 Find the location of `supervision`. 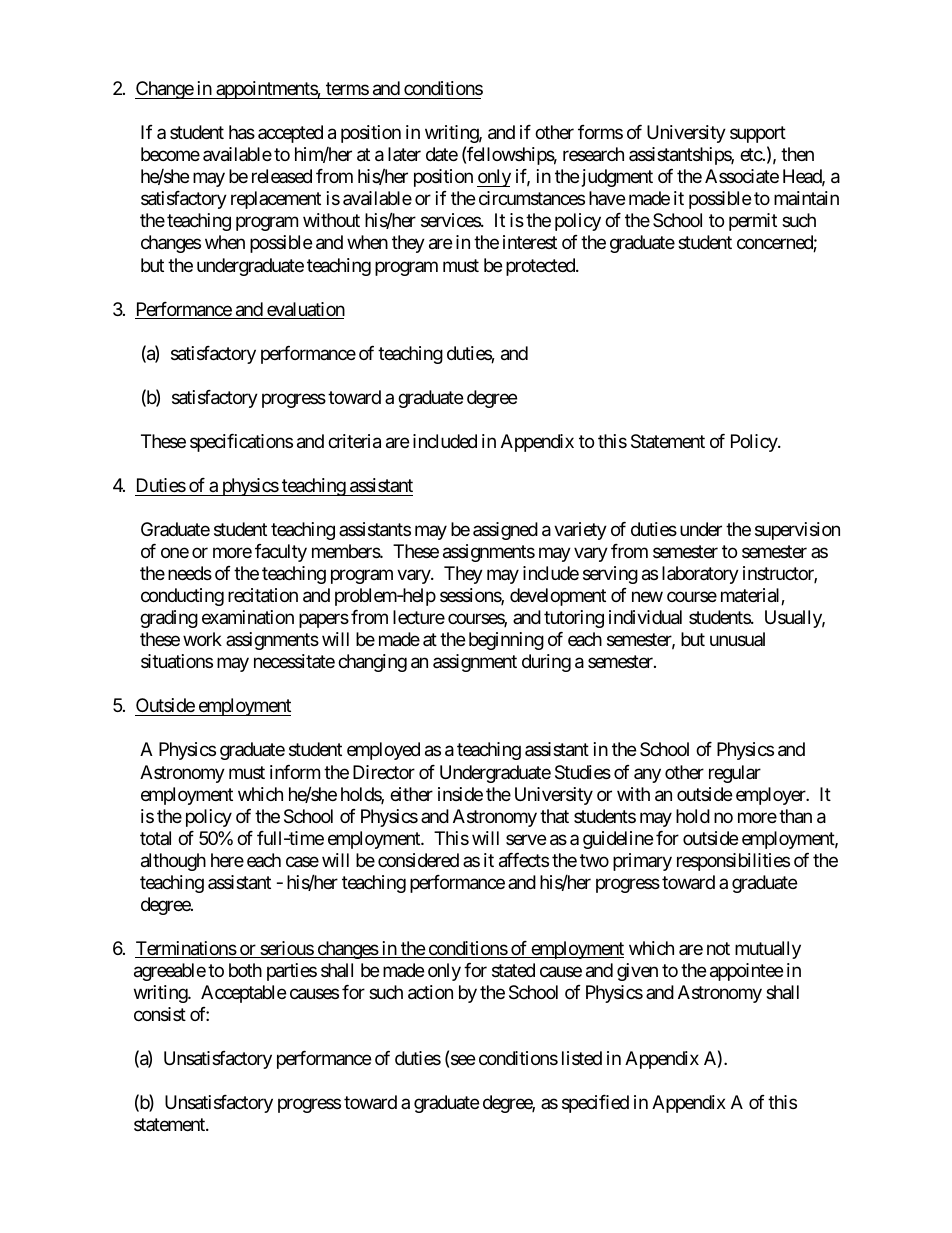

supervision is located at coordinates (797, 531).
